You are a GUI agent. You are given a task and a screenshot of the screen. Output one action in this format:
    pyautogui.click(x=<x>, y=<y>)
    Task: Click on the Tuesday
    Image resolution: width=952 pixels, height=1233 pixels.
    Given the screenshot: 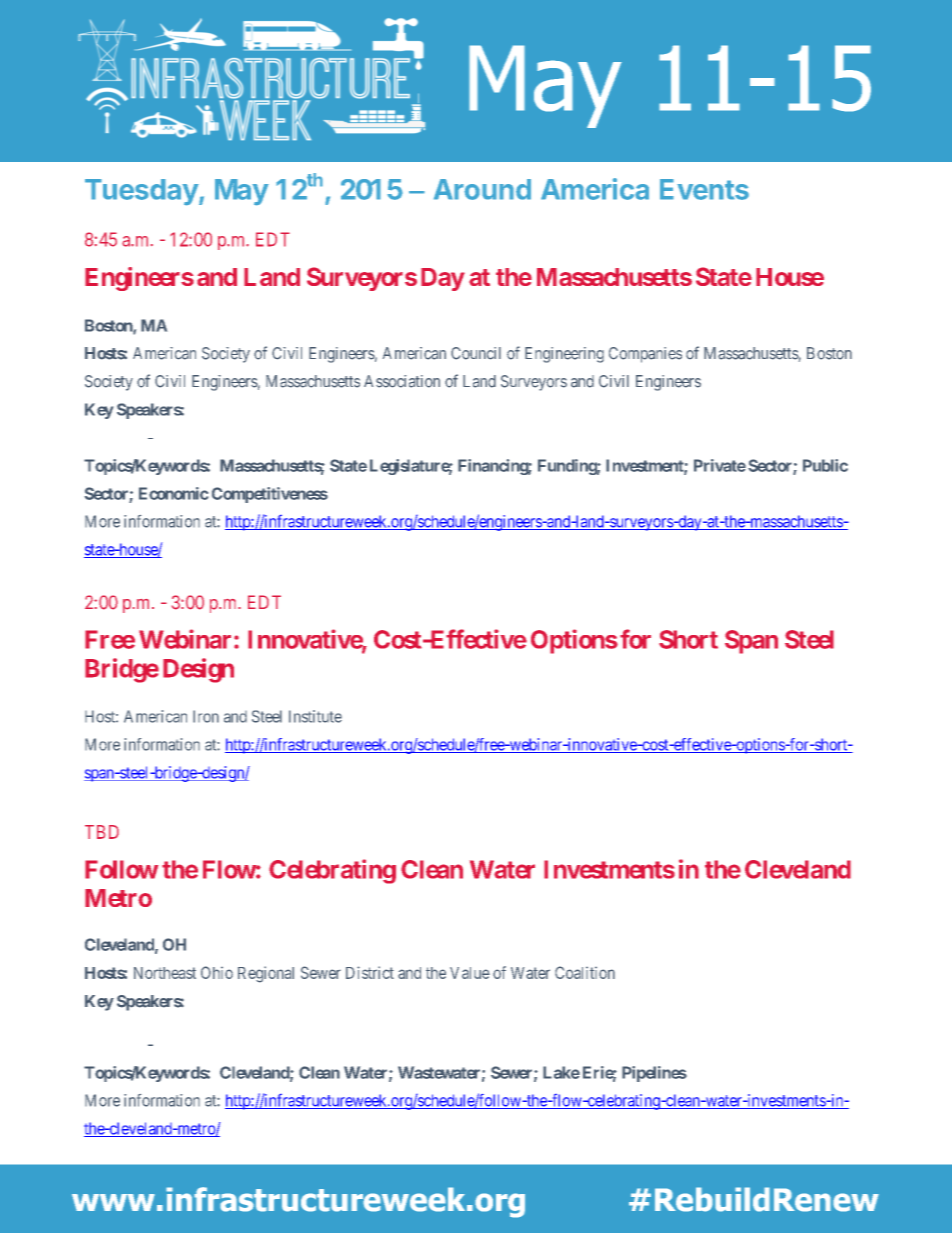 What is the action you would take?
    pyautogui.click(x=142, y=192)
